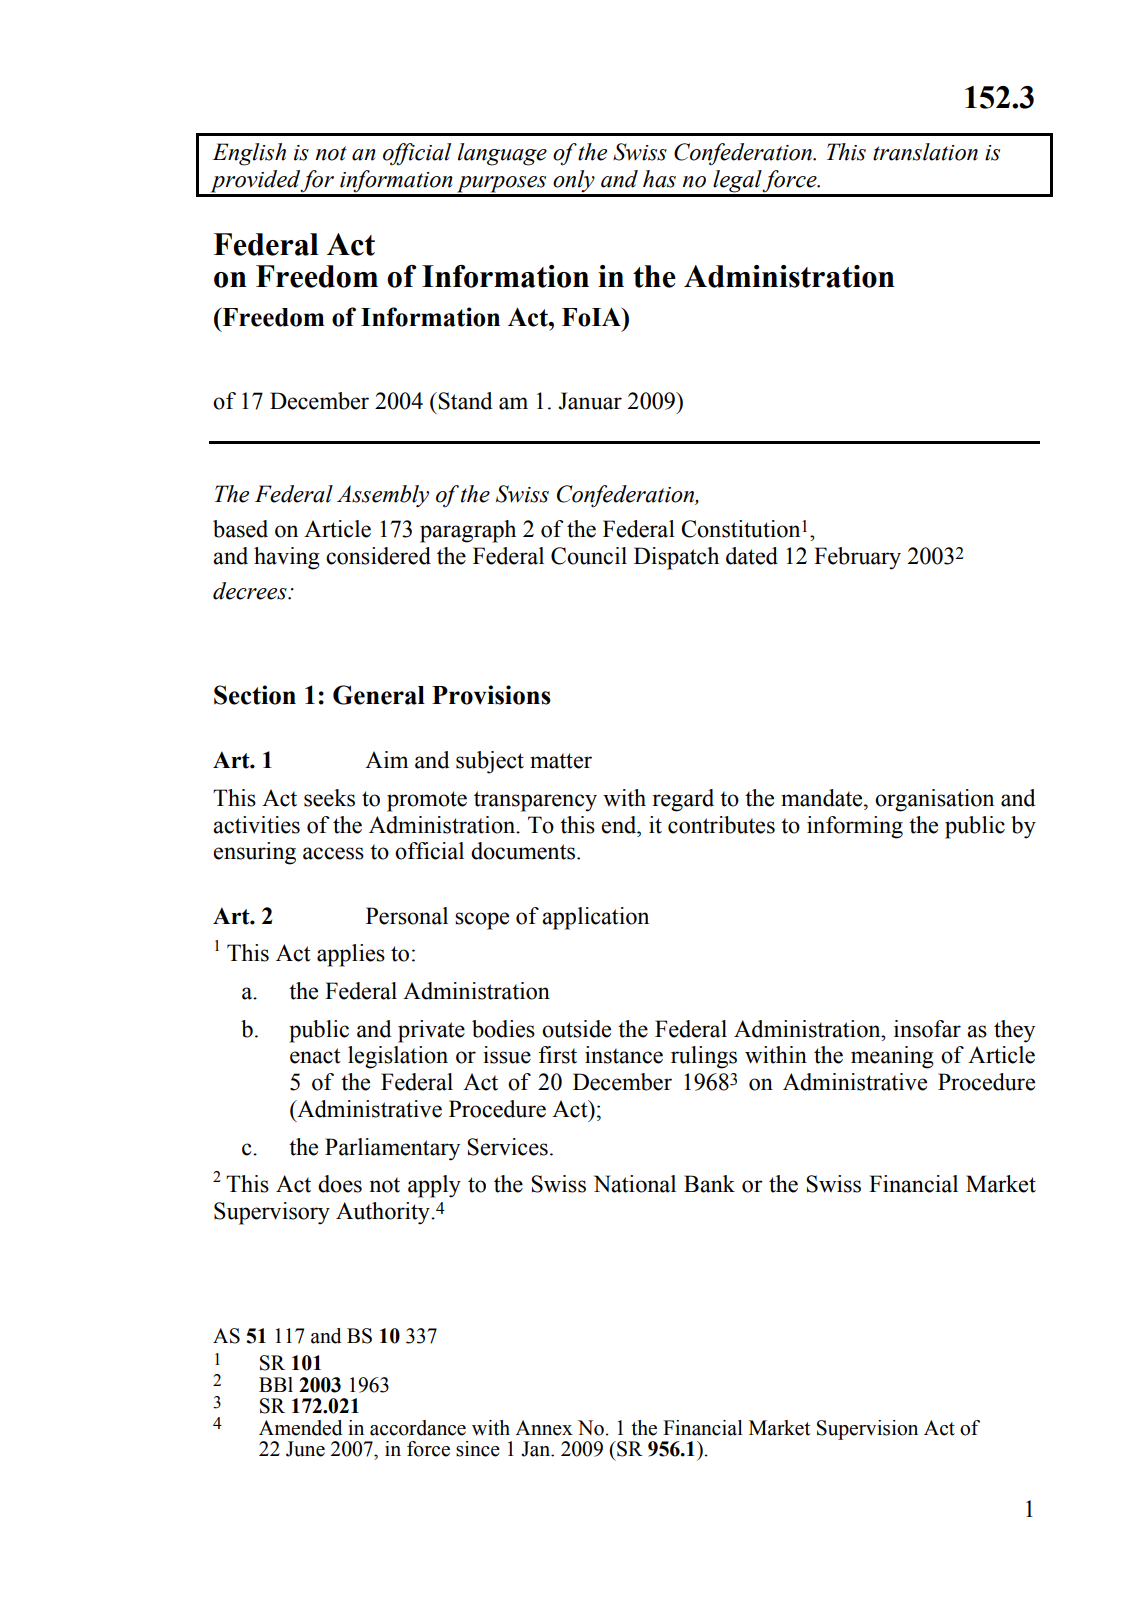 The height and width of the document is (1598, 1128). What do you see at coordinates (867, 1430) in the document?
I see `Supervision` at bounding box center [867, 1430].
